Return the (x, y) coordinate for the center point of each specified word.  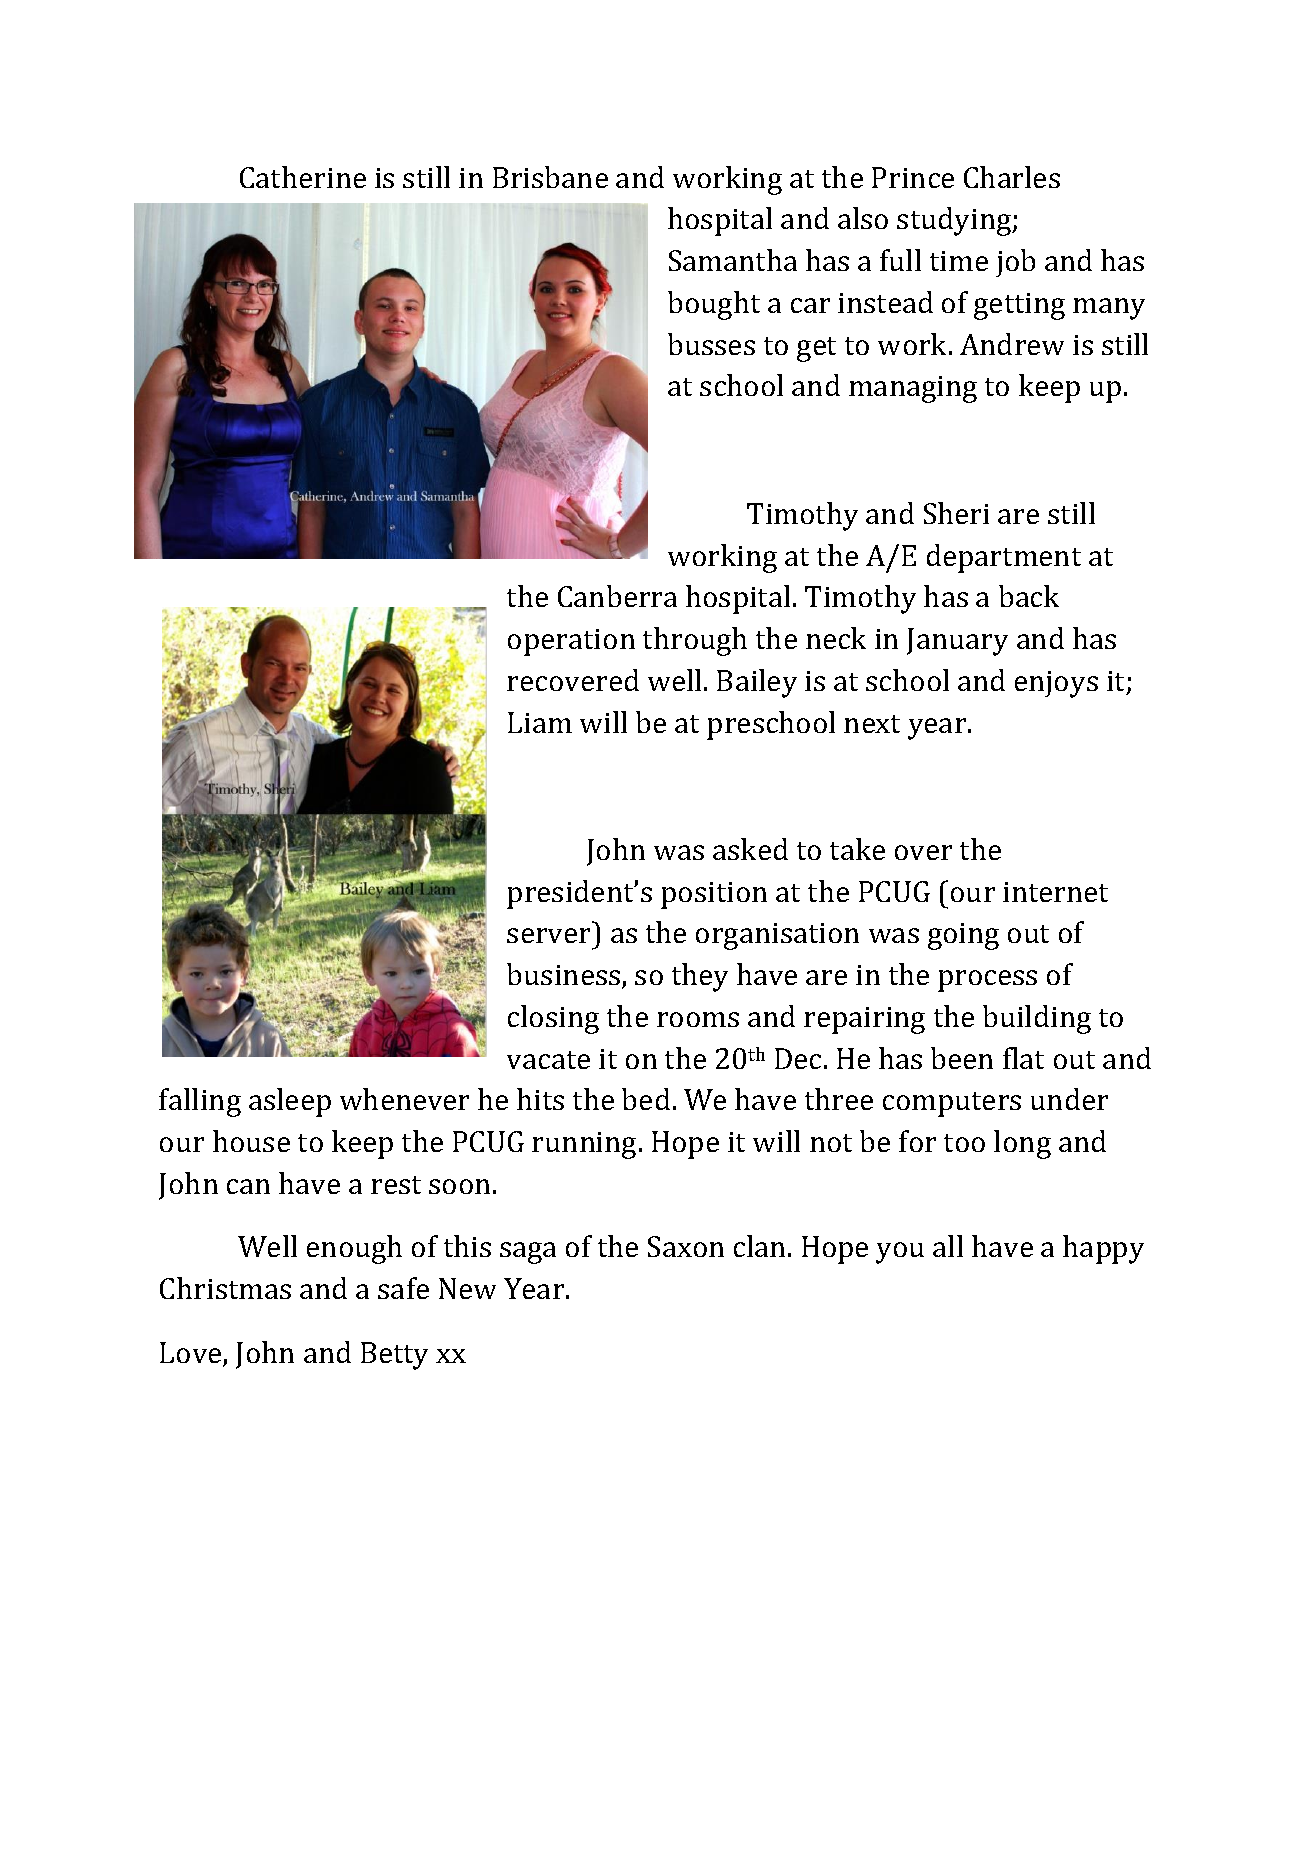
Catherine (303, 177)
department (1004, 558)
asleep (290, 1102)
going (963, 936)
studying (955, 221)
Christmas (225, 1288)
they (700, 977)
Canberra (617, 596)
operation (571, 642)
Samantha (733, 260)
